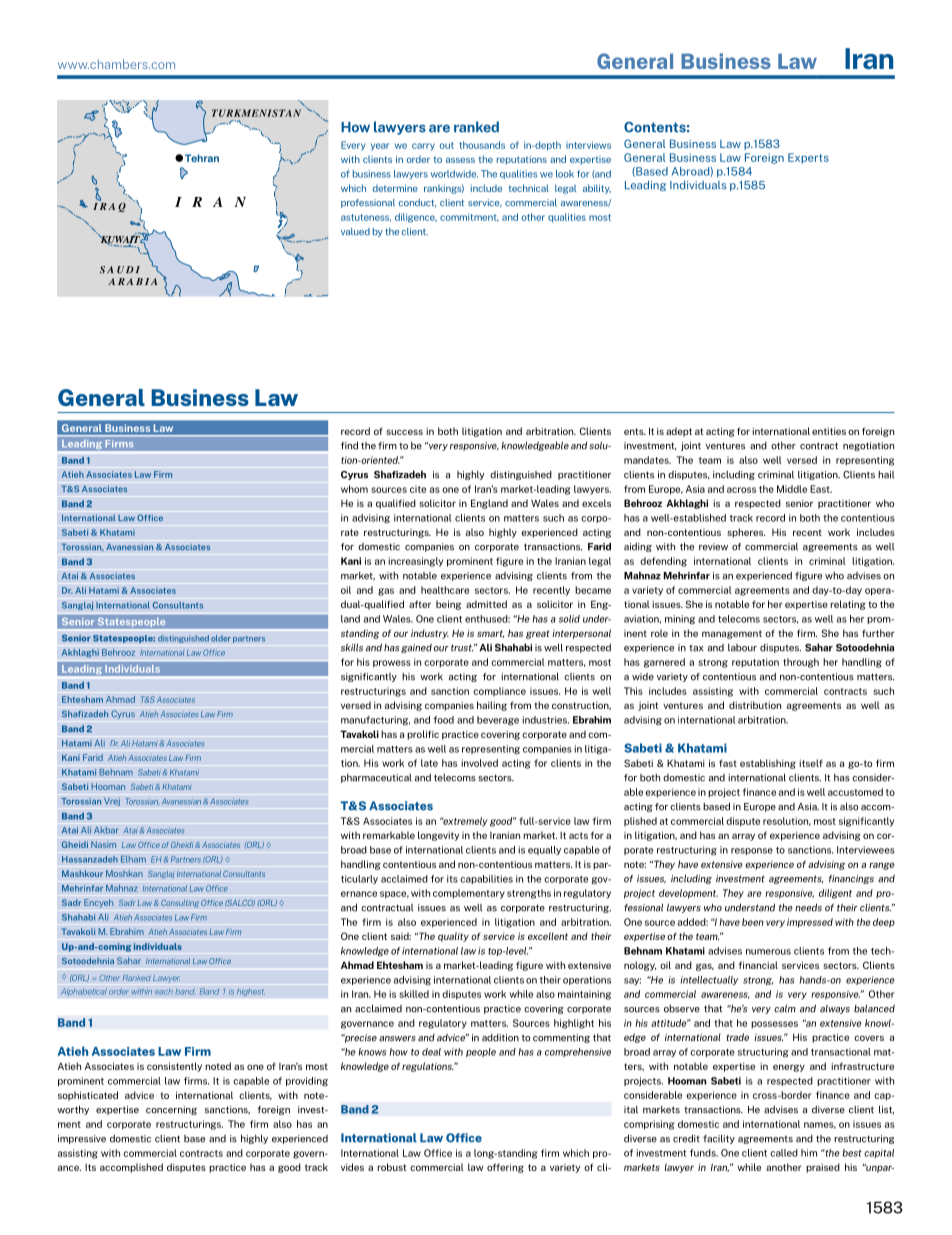 The width and height of the screenshot is (952, 1235). What do you see at coordinates (462, 648) in the screenshot?
I see `trust` at bounding box center [462, 648].
